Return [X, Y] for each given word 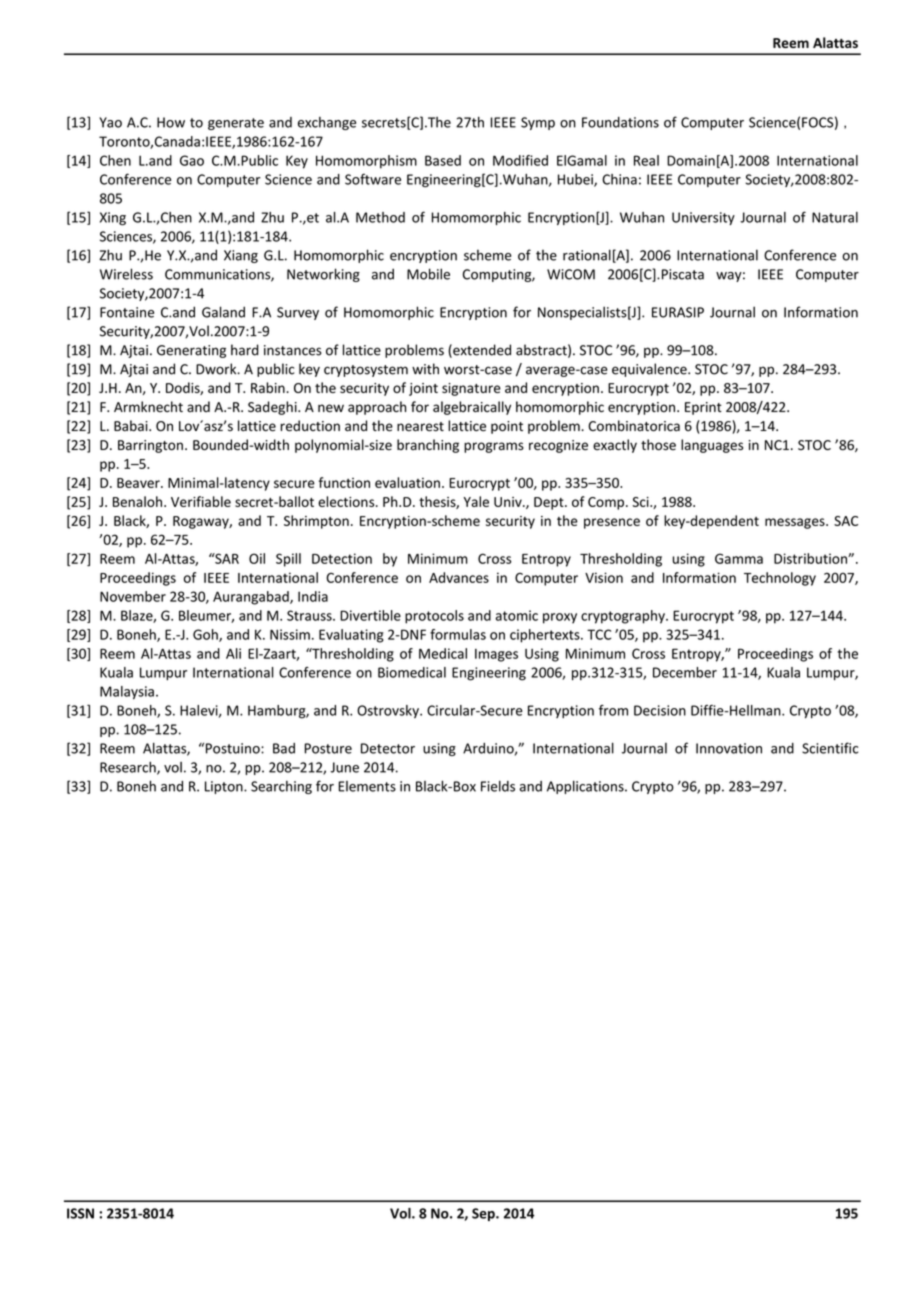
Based [443, 160]
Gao [192, 160]
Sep [484, 1214]
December [685, 672]
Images [496, 655]
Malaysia [127, 693]
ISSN [80, 1213]
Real [646, 160]
